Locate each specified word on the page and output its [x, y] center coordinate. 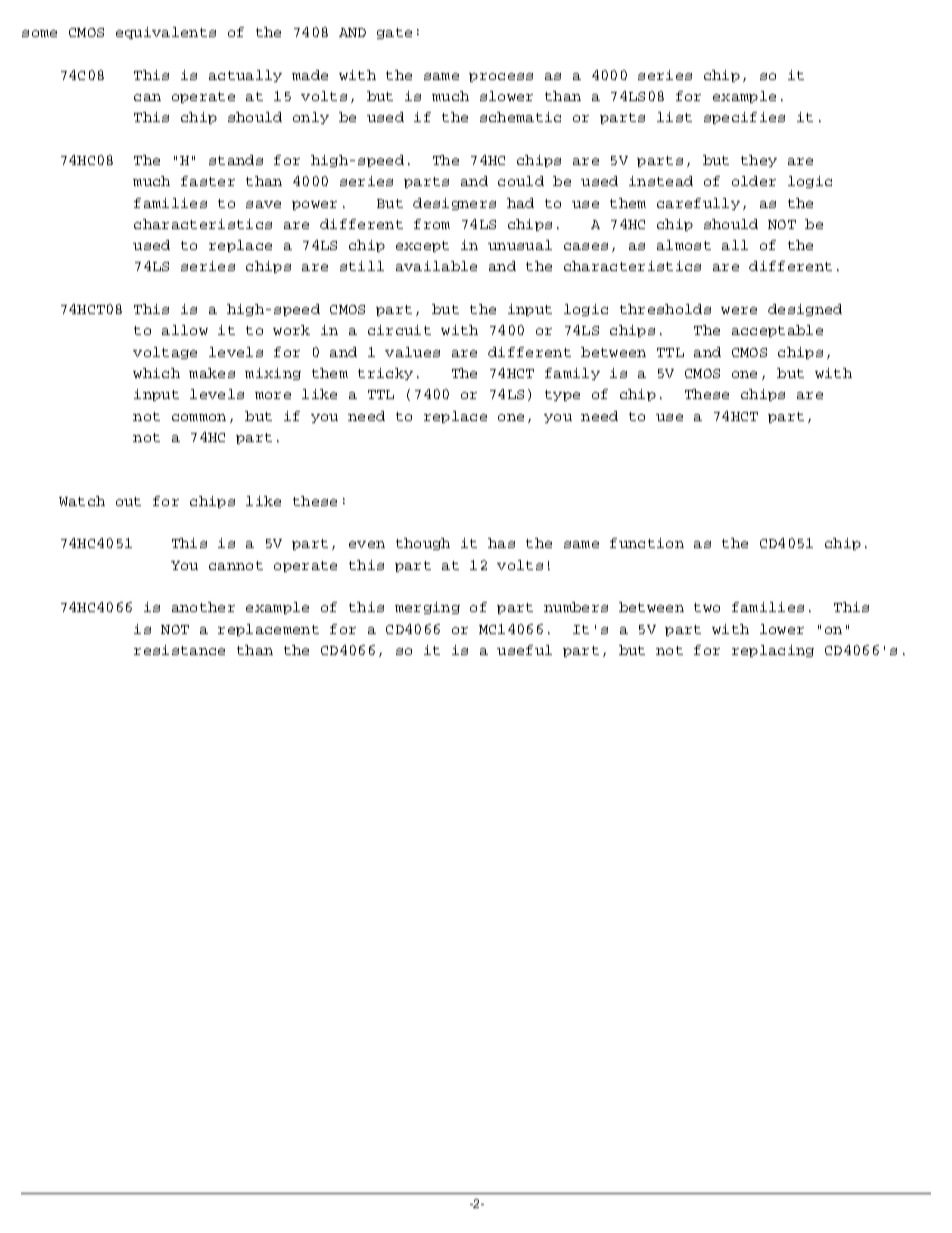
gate [394, 33]
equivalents [166, 33]
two [707, 607]
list [674, 117]
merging [427, 608]
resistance [179, 650]
